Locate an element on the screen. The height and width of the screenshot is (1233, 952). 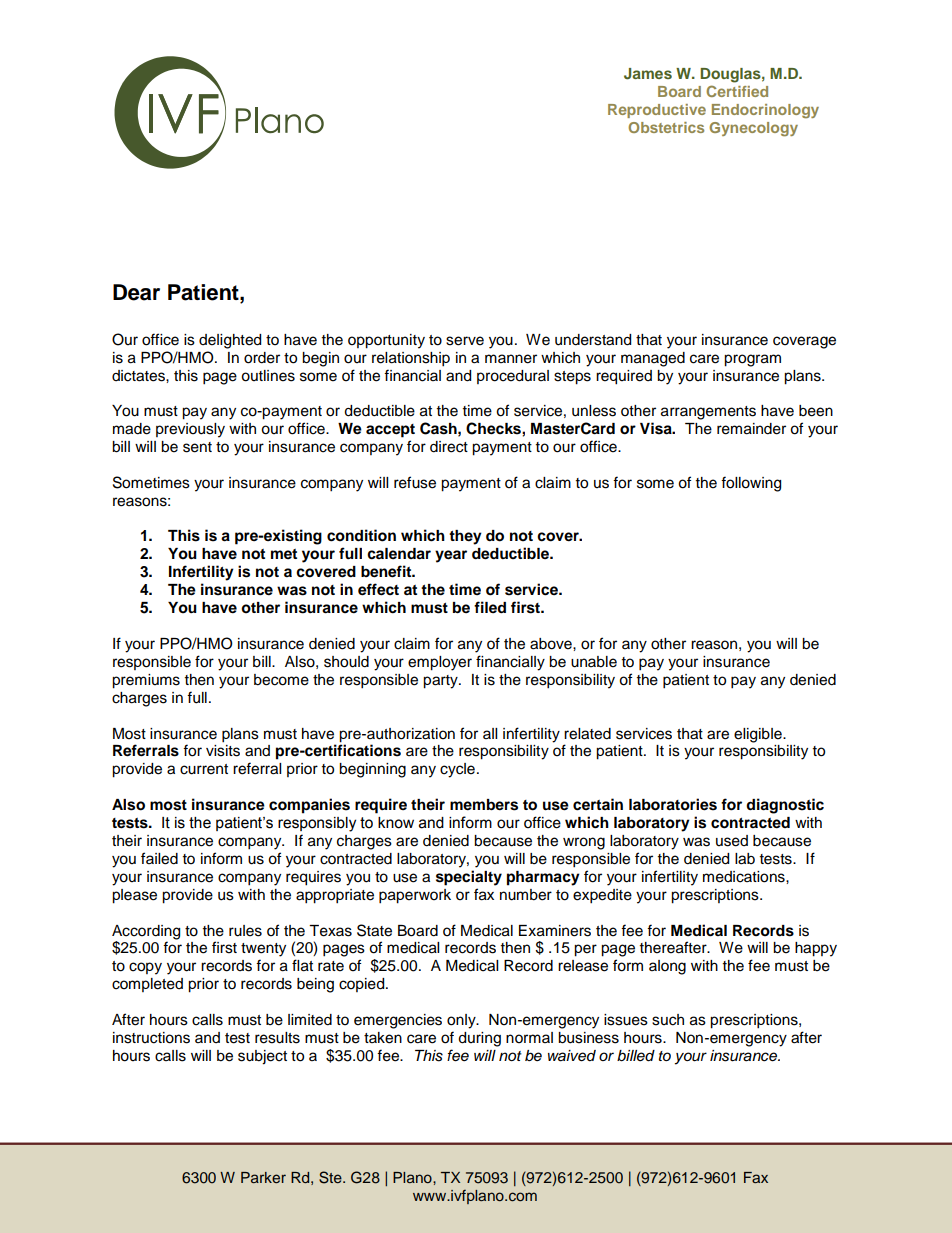
such is located at coordinates (668, 1020).
